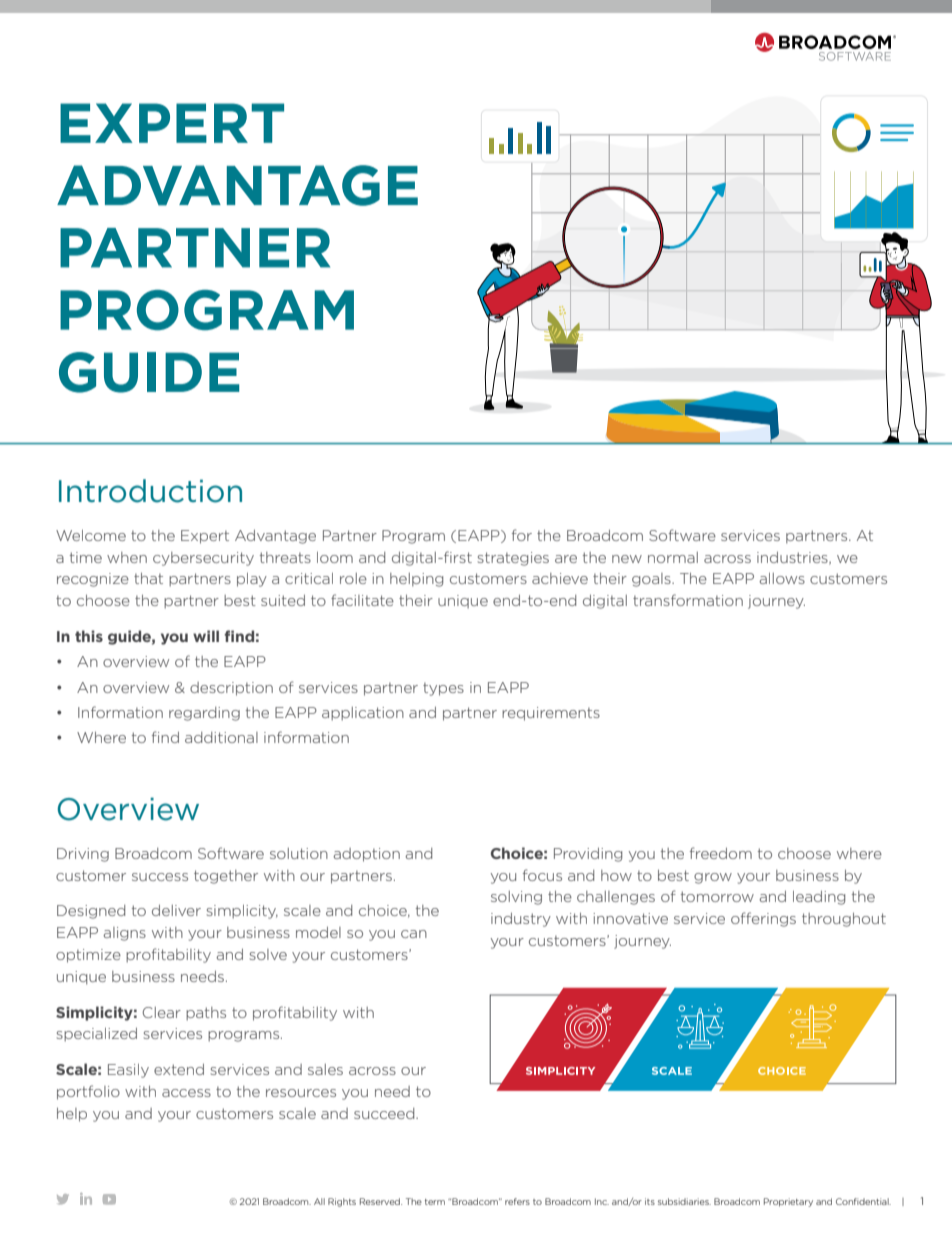 This page has width=952, height=1233. Describe the element at coordinates (721, 853) in the page. I see `freedom` at that location.
